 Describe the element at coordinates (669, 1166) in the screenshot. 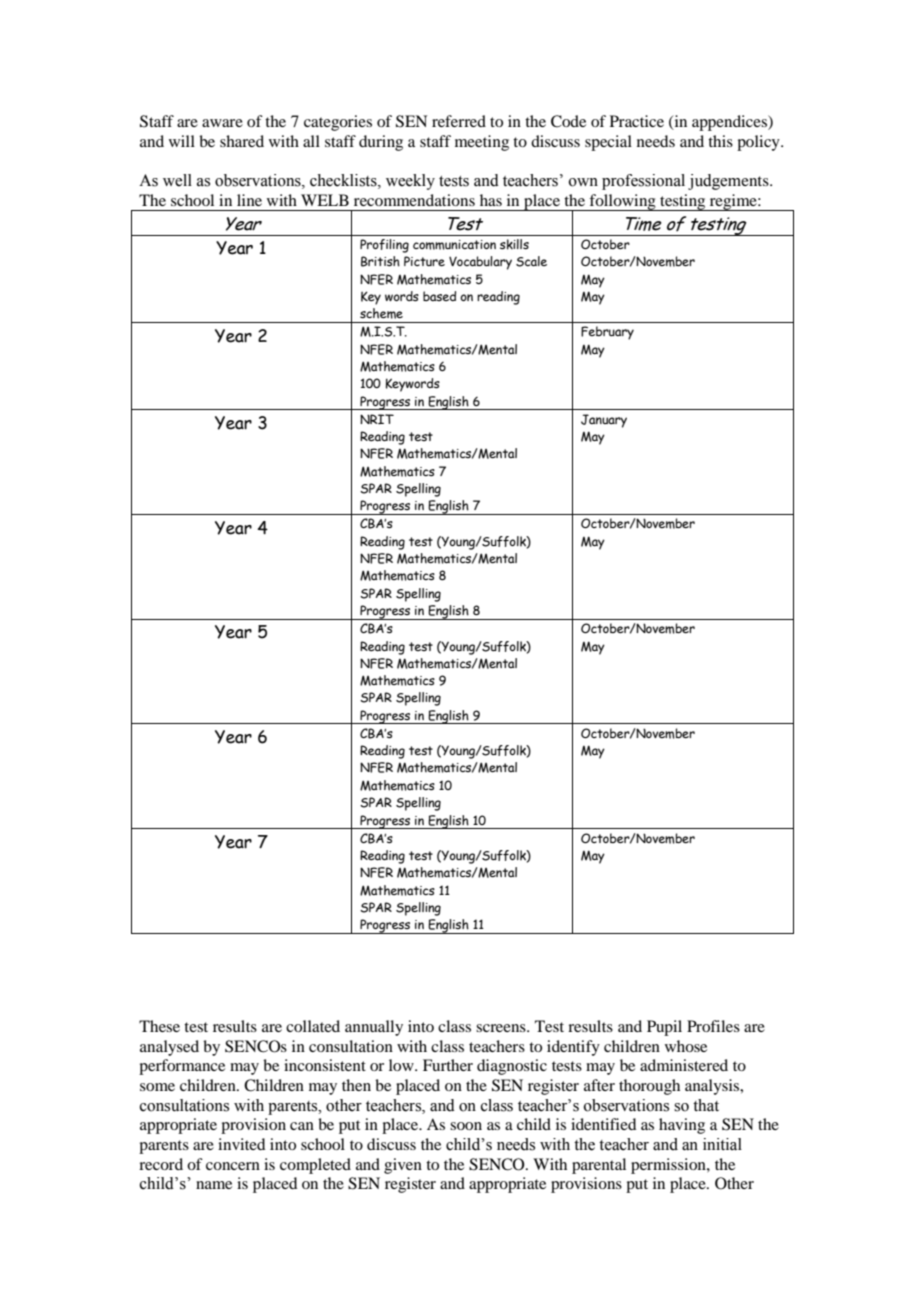

I see `permission` at that location.
